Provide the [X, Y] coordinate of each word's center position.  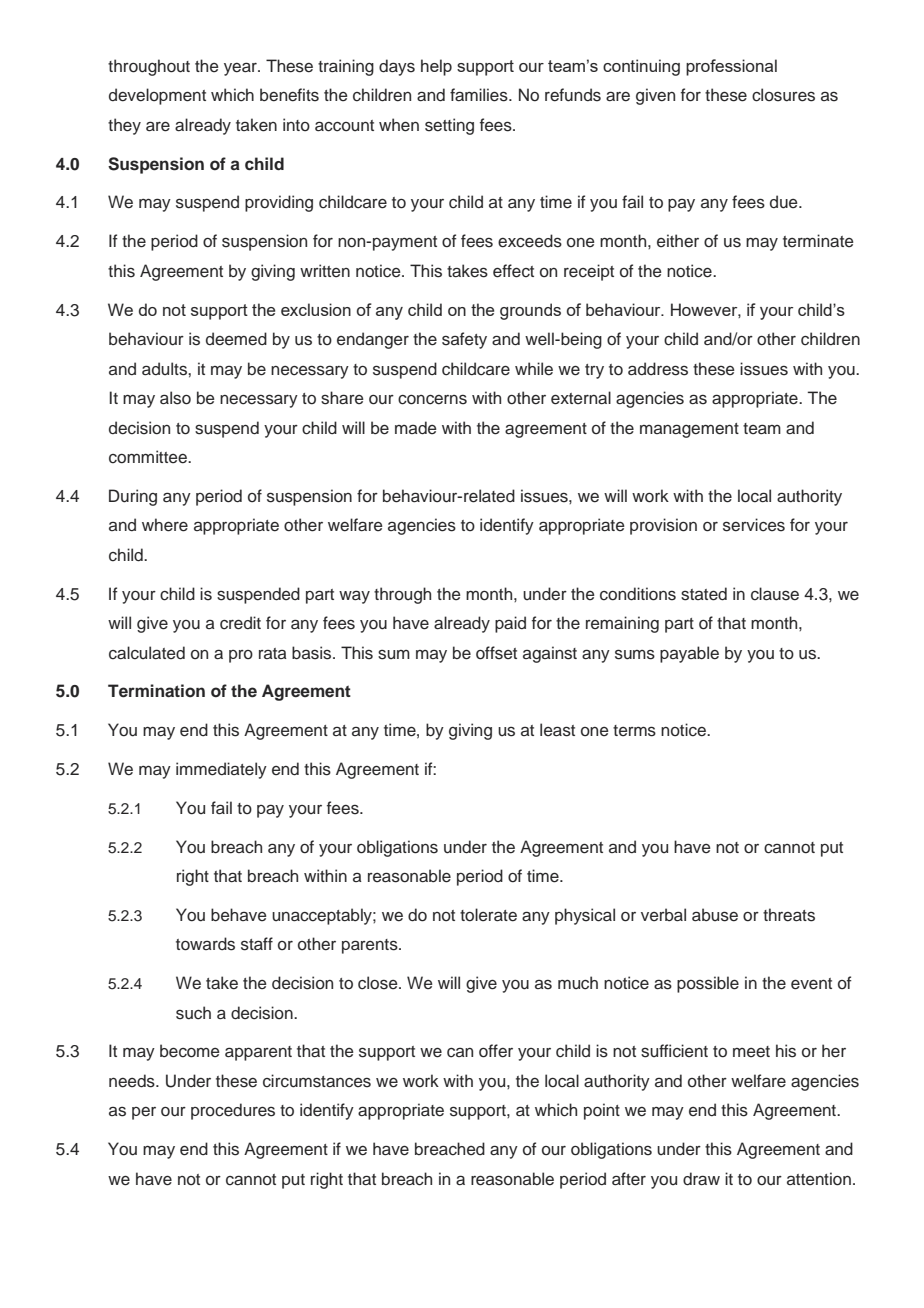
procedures [233, 1111]
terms [634, 731]
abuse [715, 915]
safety [464, 340]
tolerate [488, 915]
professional [731, 67]
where [165, 525]
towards [205, 944]
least [557, 730]
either [678, 241]
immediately [221, 770]
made [416, 428]
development [157, 96]
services [754, 525]
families [480, 95]
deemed [236, 339]
